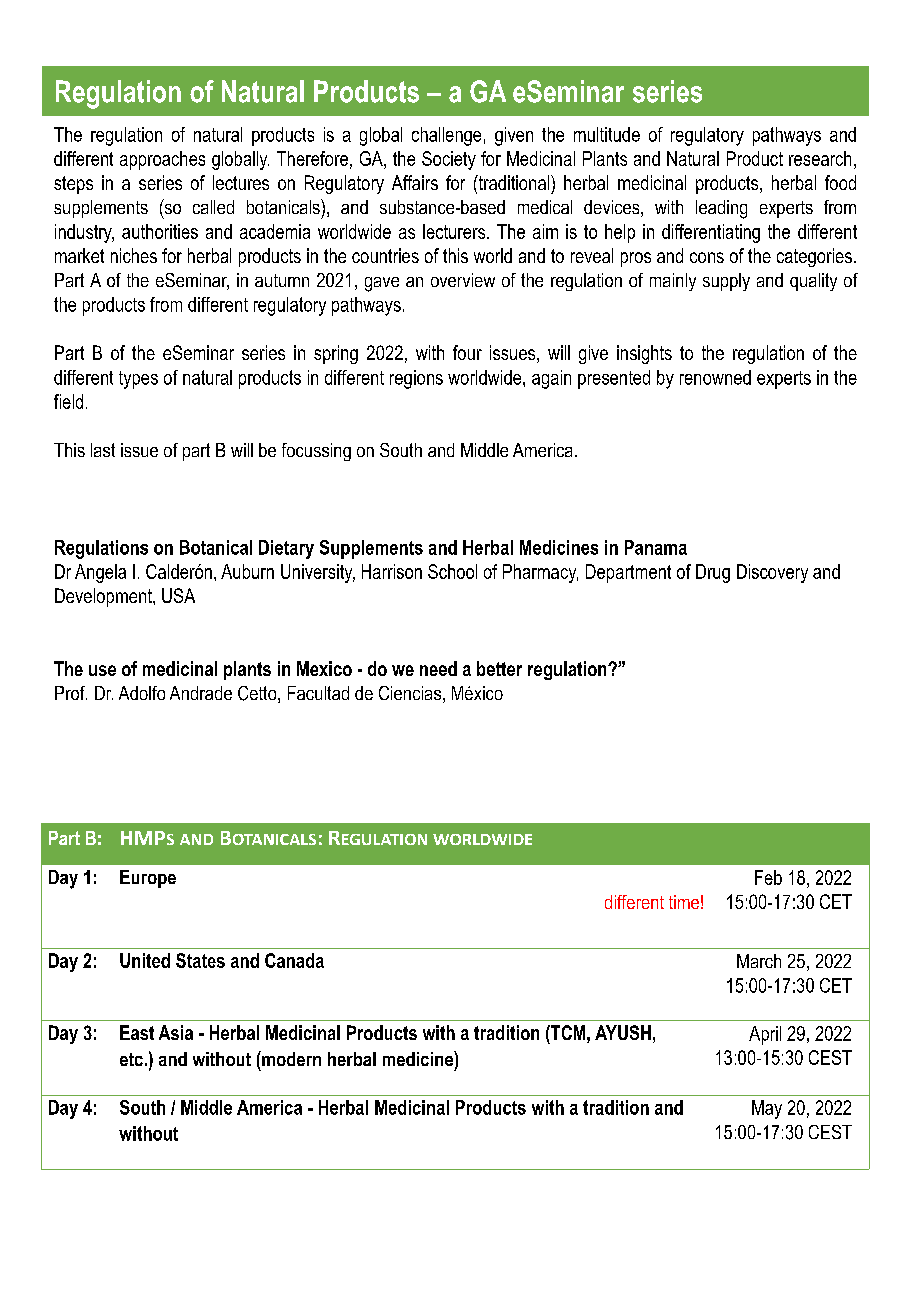  What do you see at coordinates (290, 1058) in the image?
I see `modern` at bounding box center [290, 1058].
